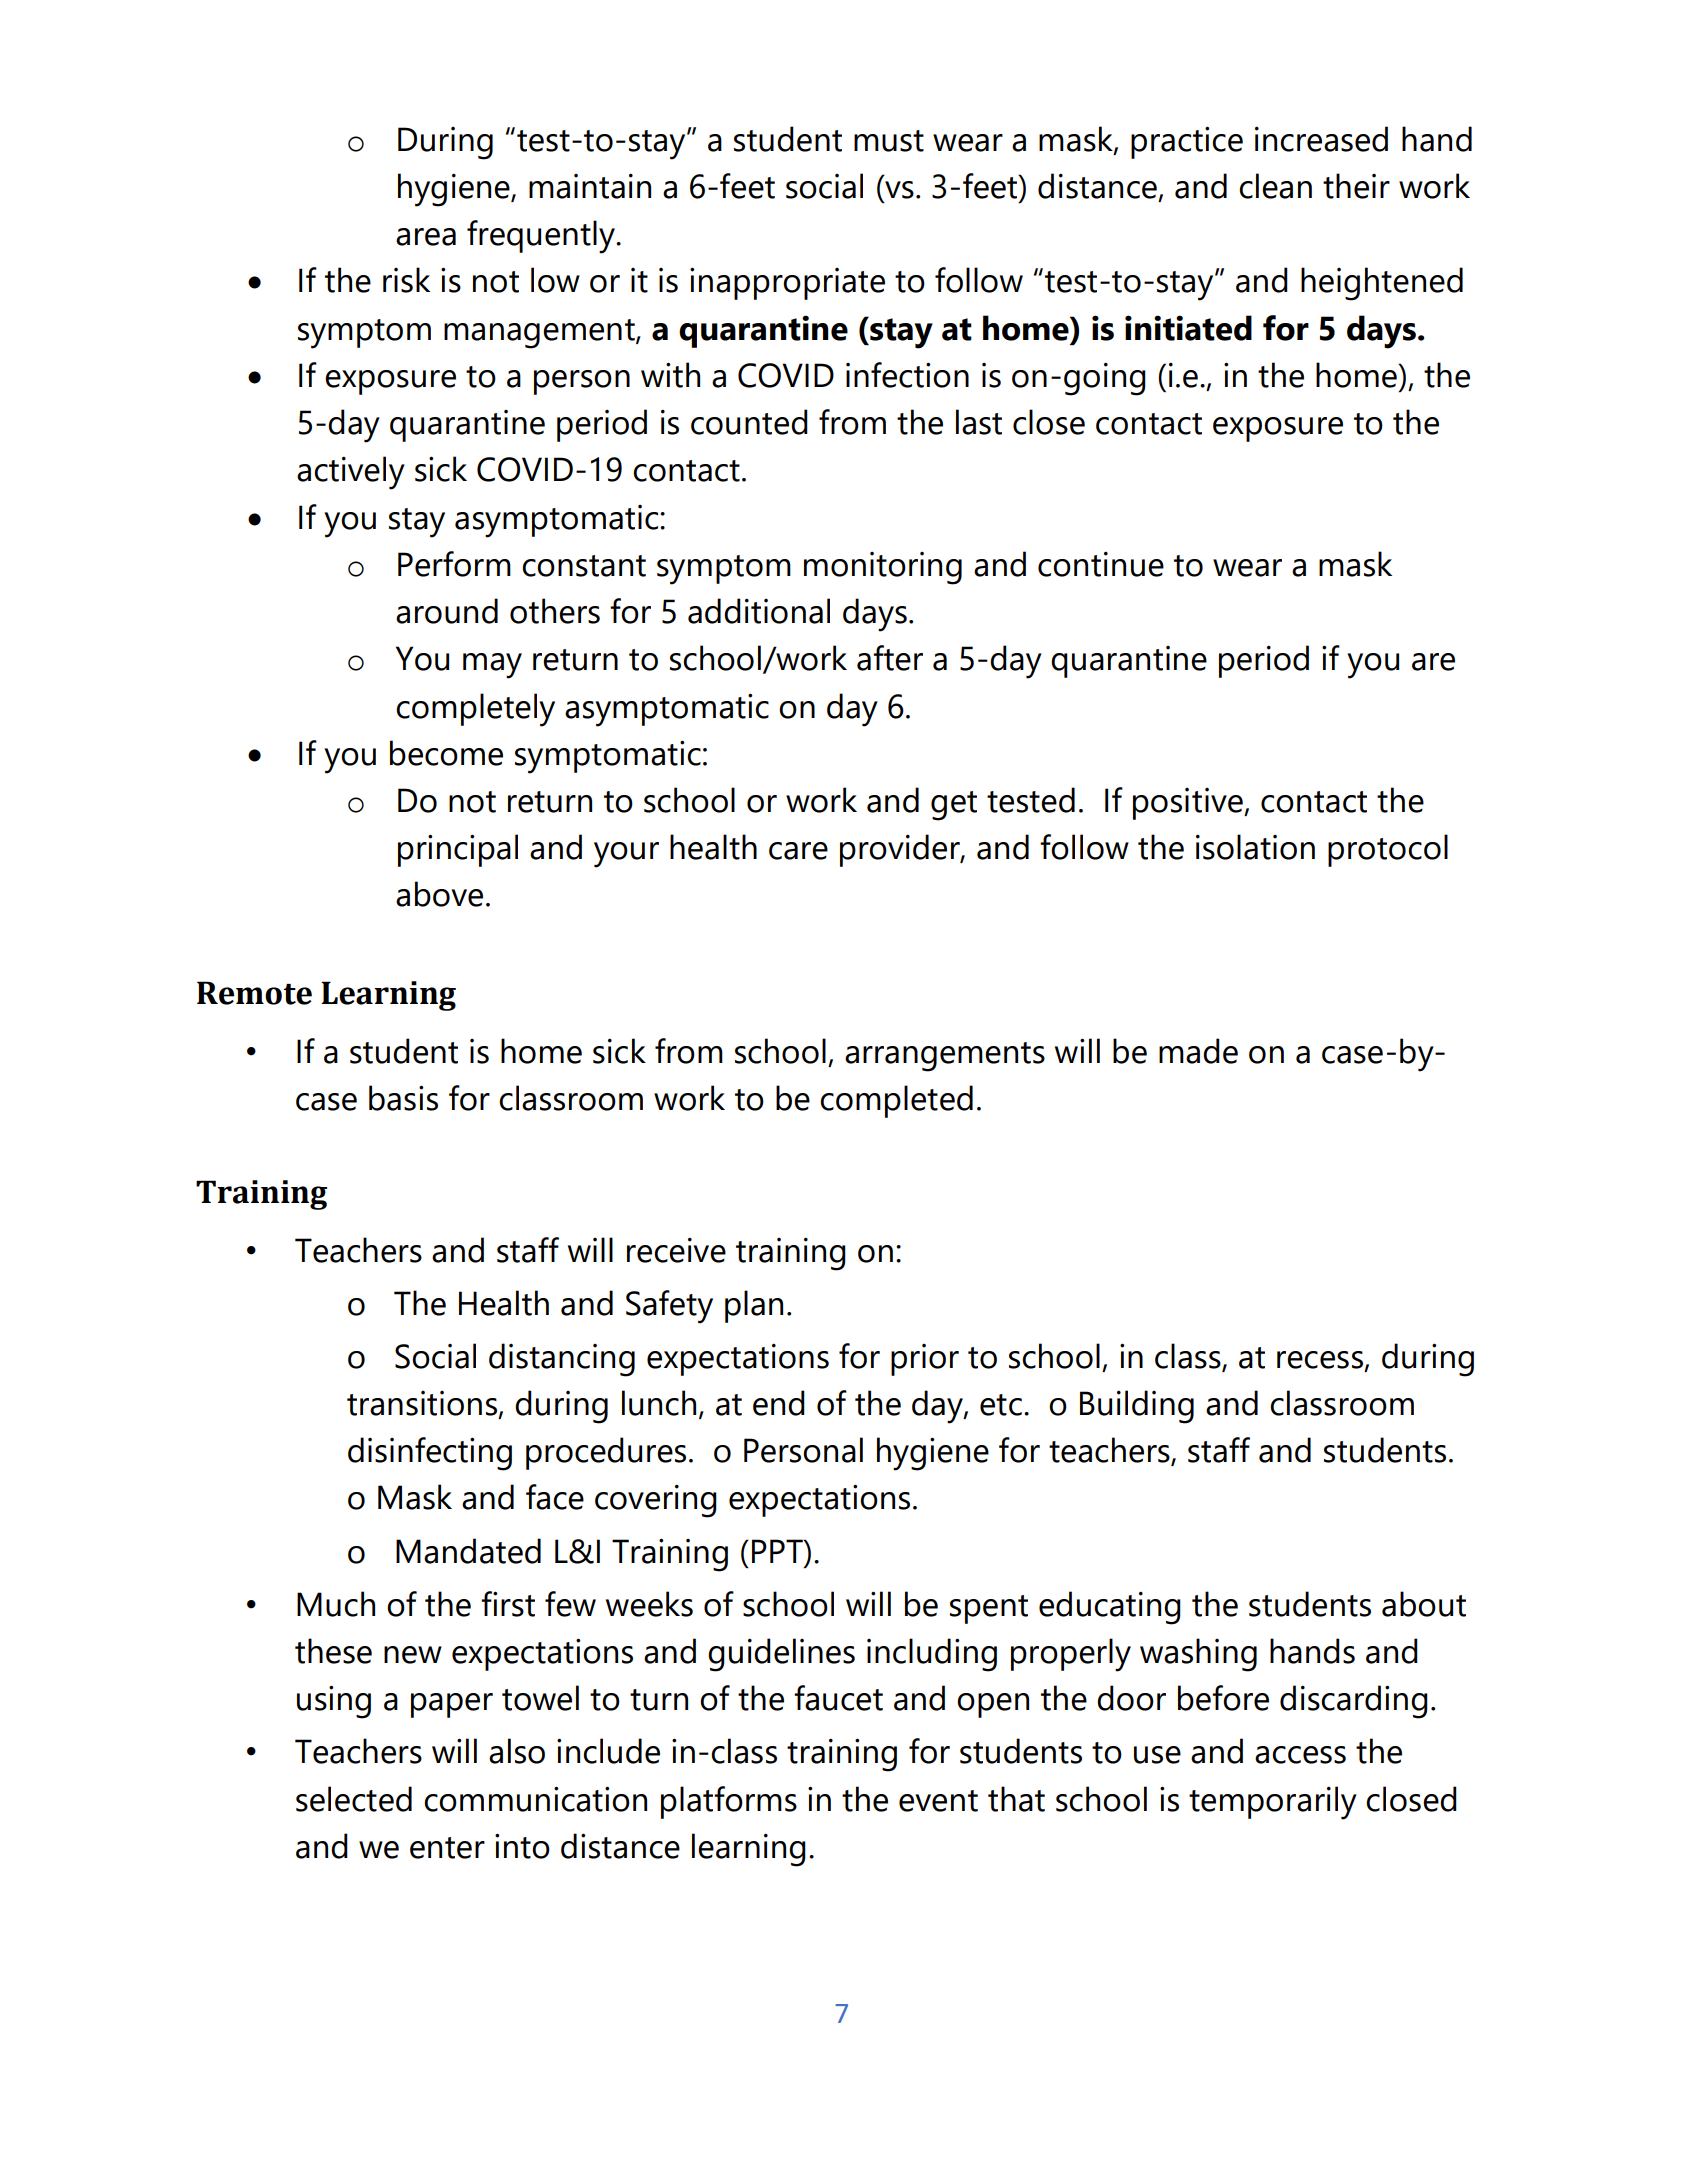 Image resolution: width=1684 pixels, height=2180 pixels. Describe the element at coordinates (945, 1057) in the document. I see `arrangements` at that location.
